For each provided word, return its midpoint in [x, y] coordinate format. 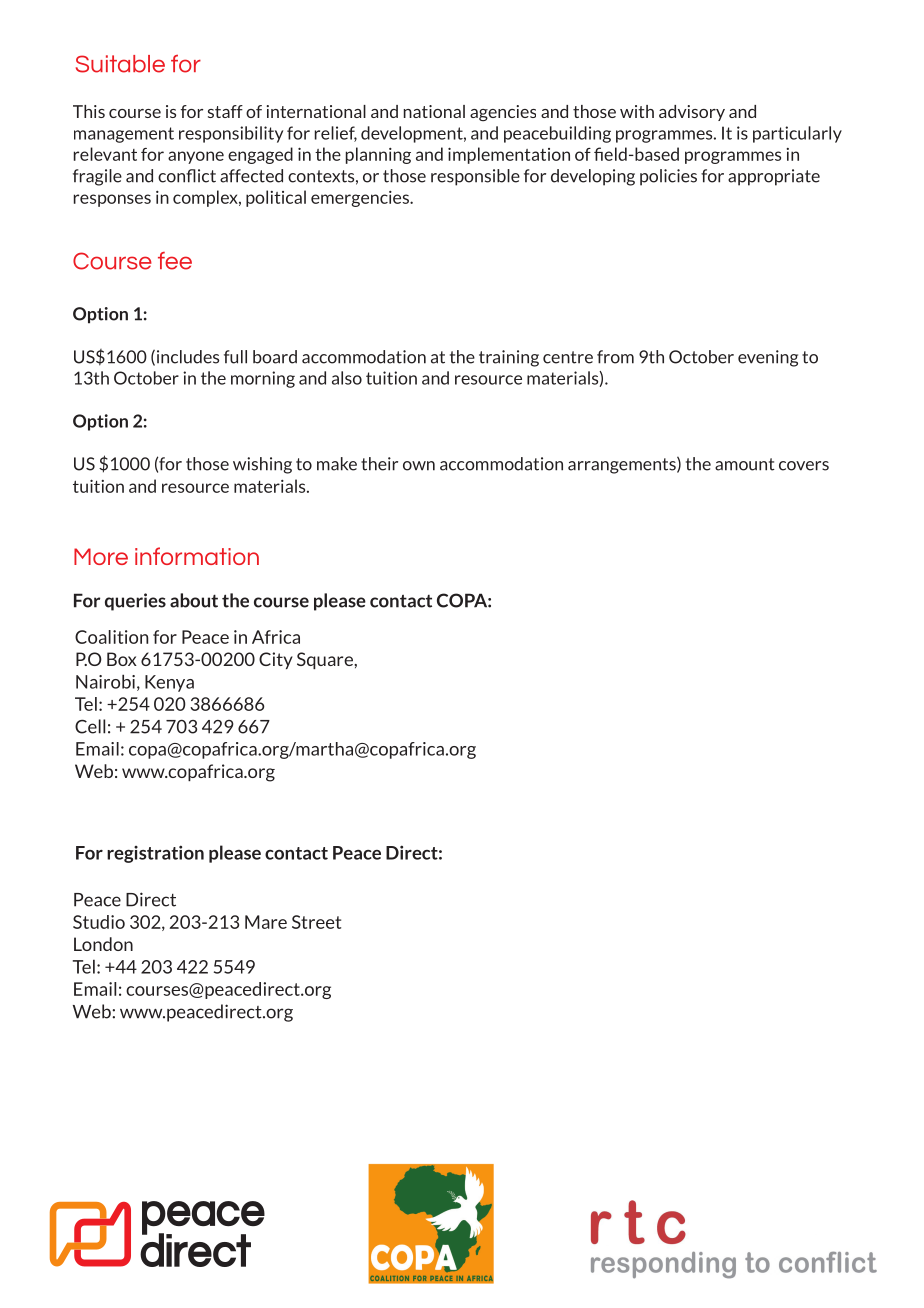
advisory [692, 113]
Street [316, 922]
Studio [99, 922]
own [419, 466]
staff [225, 111]
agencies [503, 113]
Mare [266, 922]
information [197, 556]
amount [745, 464]
